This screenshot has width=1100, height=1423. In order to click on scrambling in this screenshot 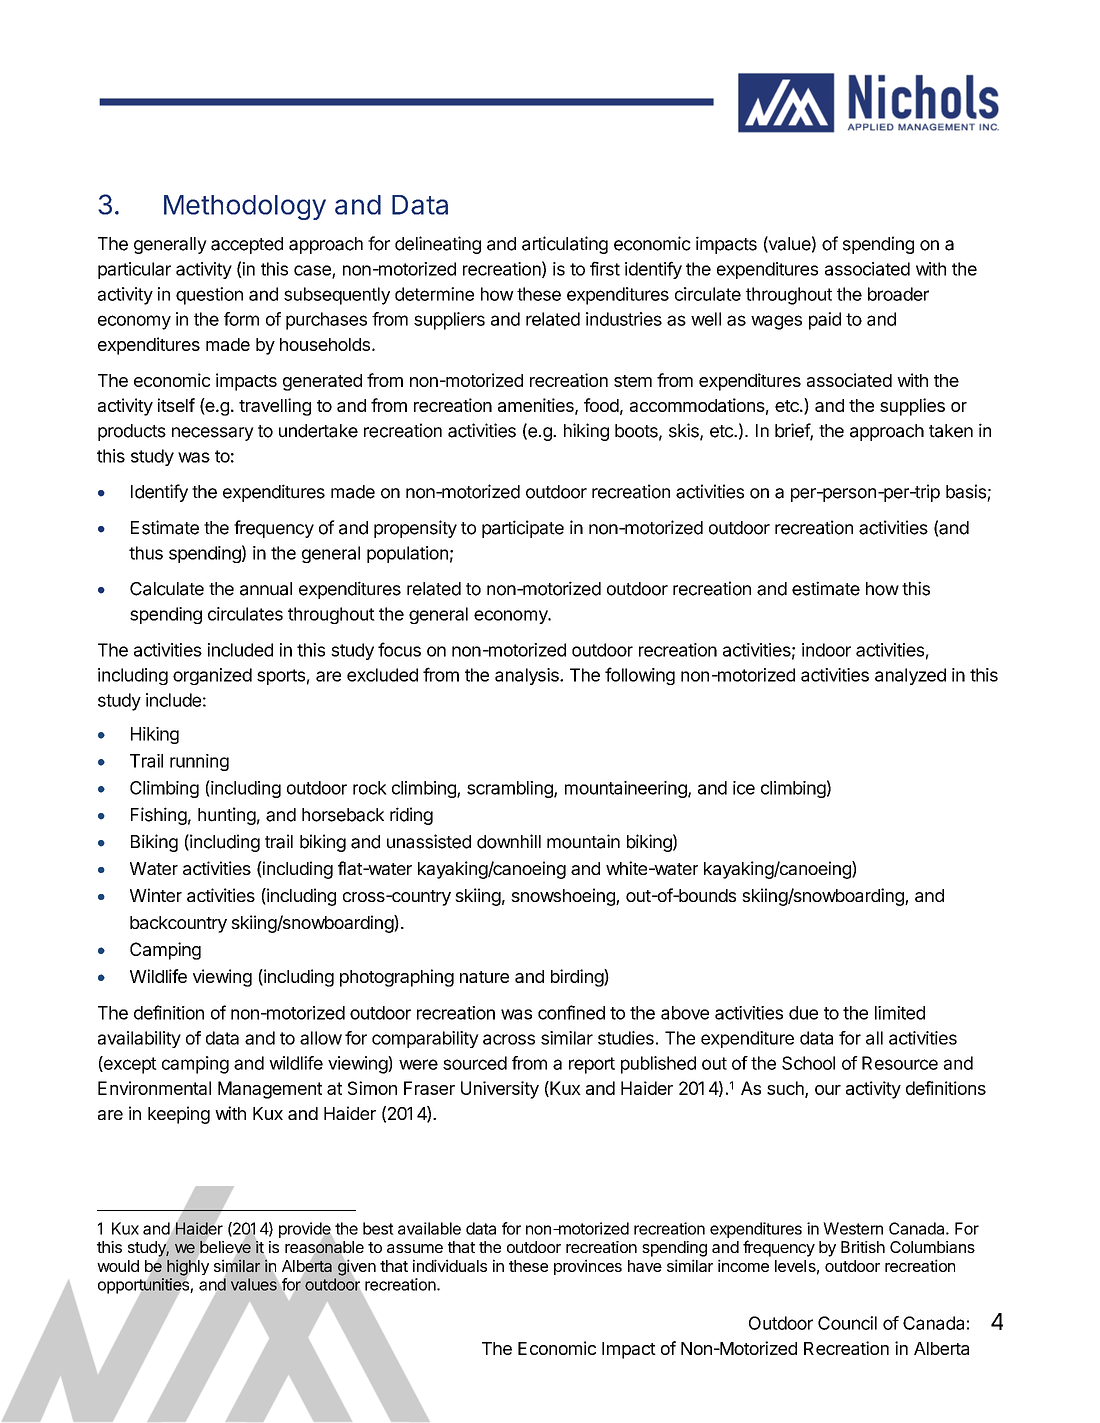, I will do `click(511, 789)`.
